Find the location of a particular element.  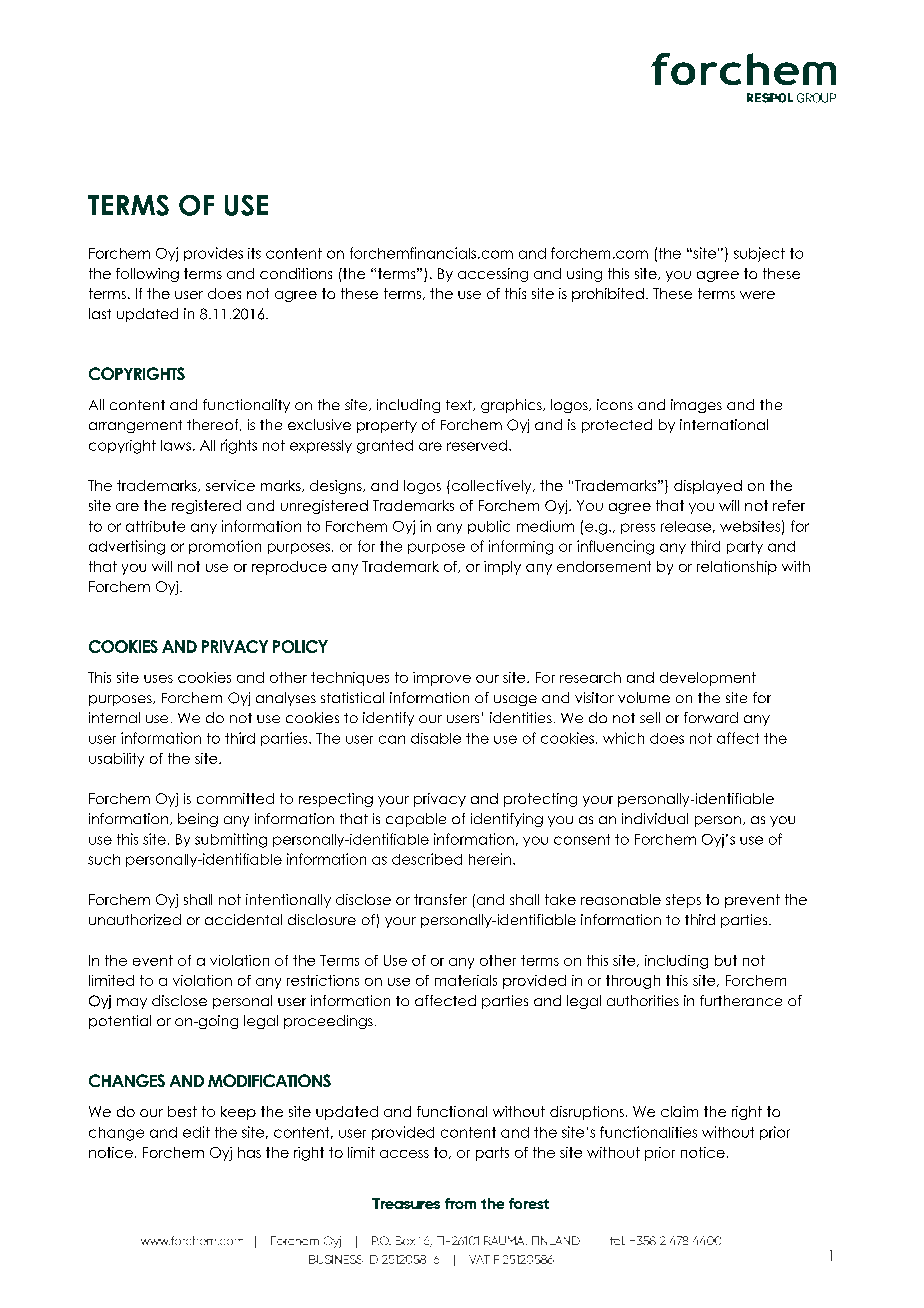

unauthorized is located at coordinates (135, 919).
